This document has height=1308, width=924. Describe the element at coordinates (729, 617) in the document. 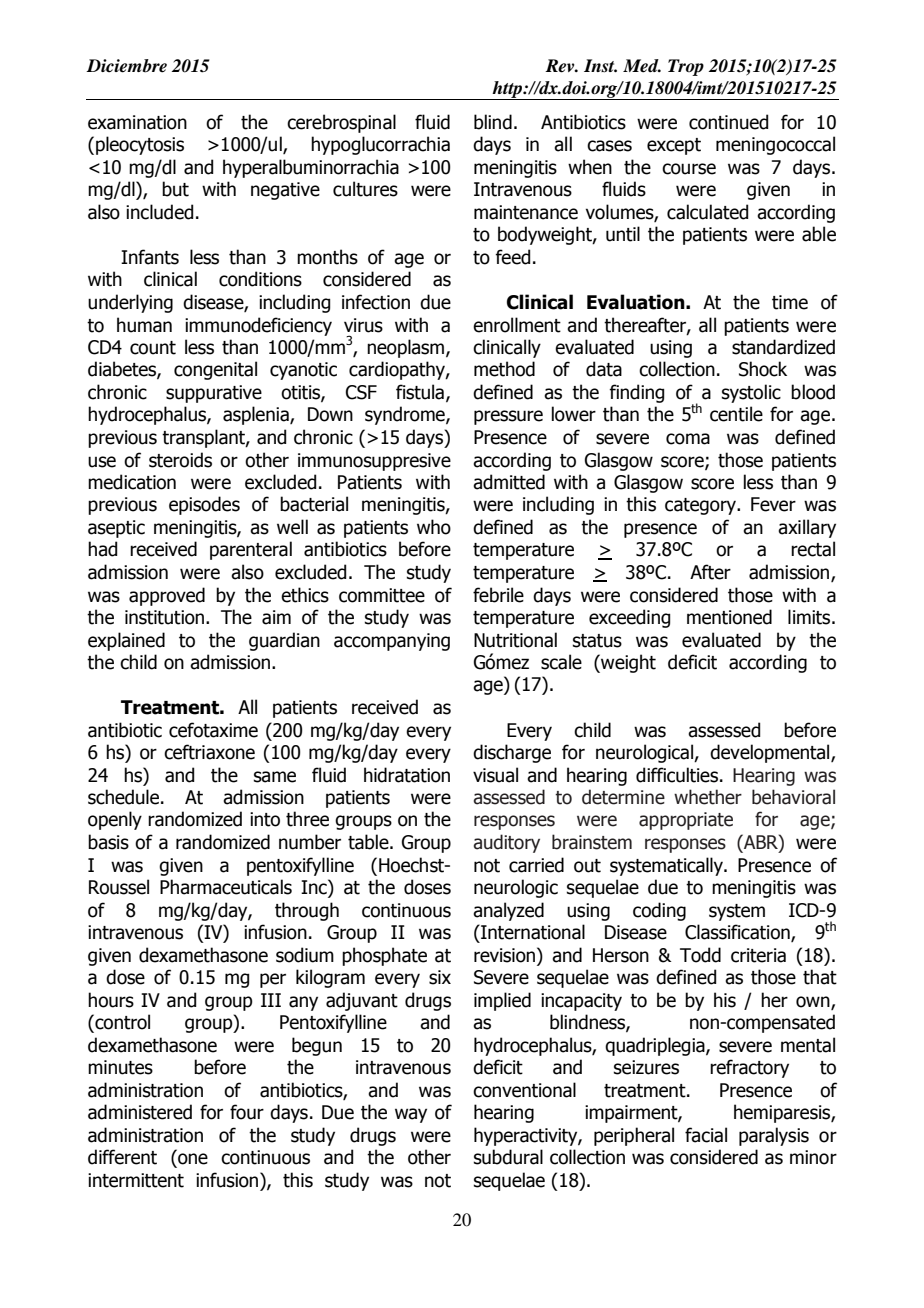

I see `mentioned` at that location.
